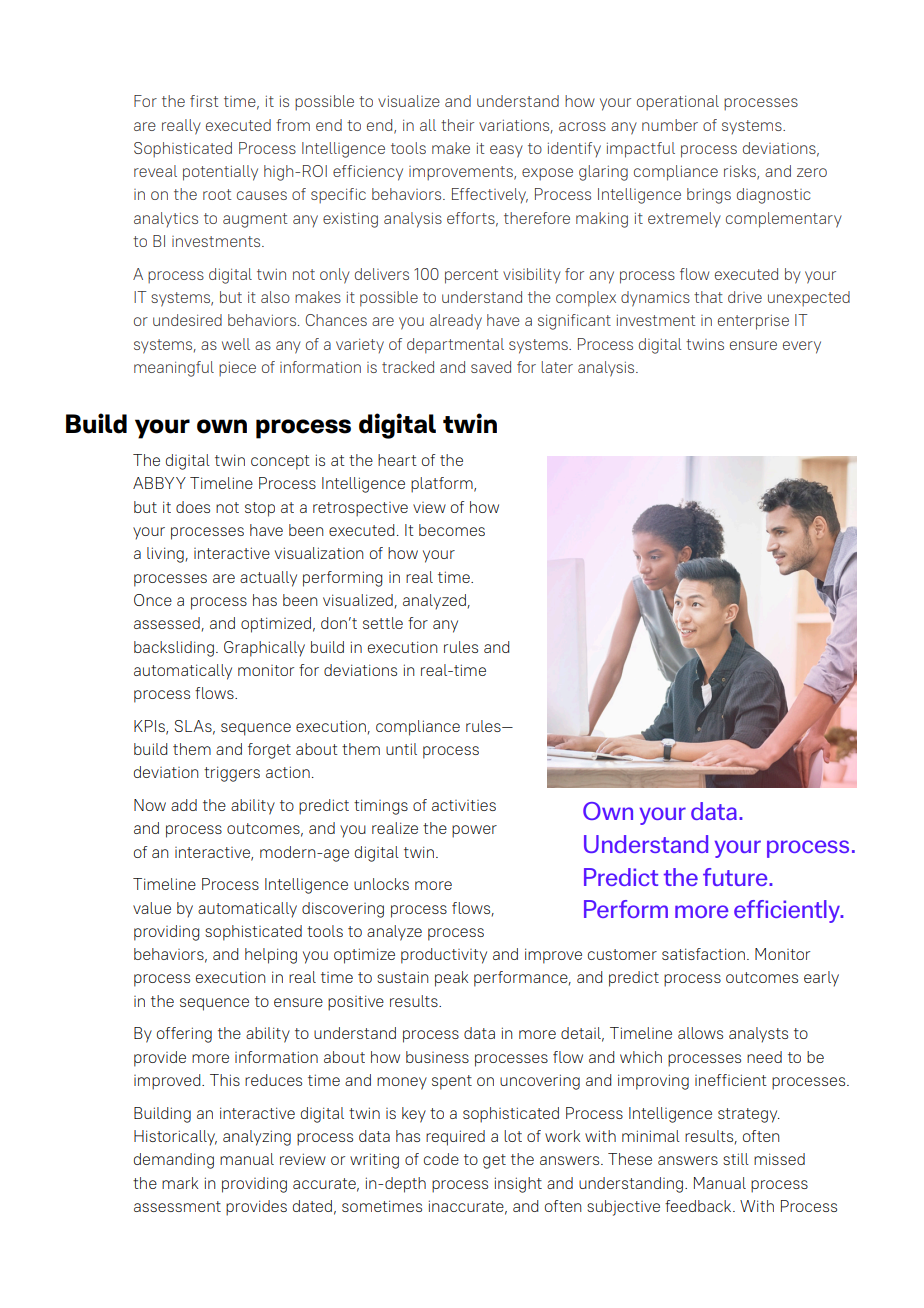 This image has width=924, height=1308. Describe the element at coordinates (670, 125) in the image. I see `number` at that location.
